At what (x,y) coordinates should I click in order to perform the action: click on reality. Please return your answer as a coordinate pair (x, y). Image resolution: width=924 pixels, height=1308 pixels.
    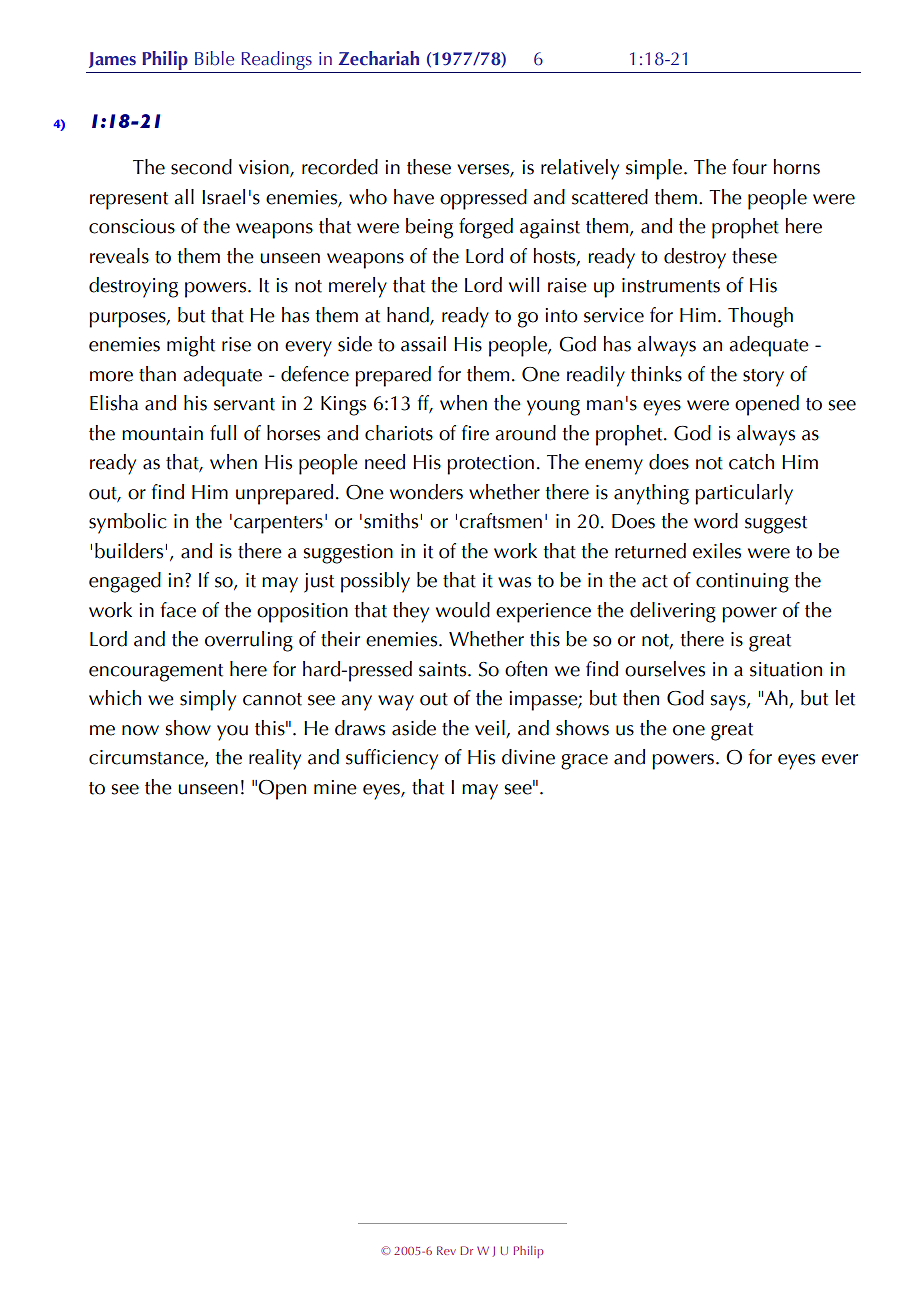
    Looking at the image, I should click on (275, 759).
